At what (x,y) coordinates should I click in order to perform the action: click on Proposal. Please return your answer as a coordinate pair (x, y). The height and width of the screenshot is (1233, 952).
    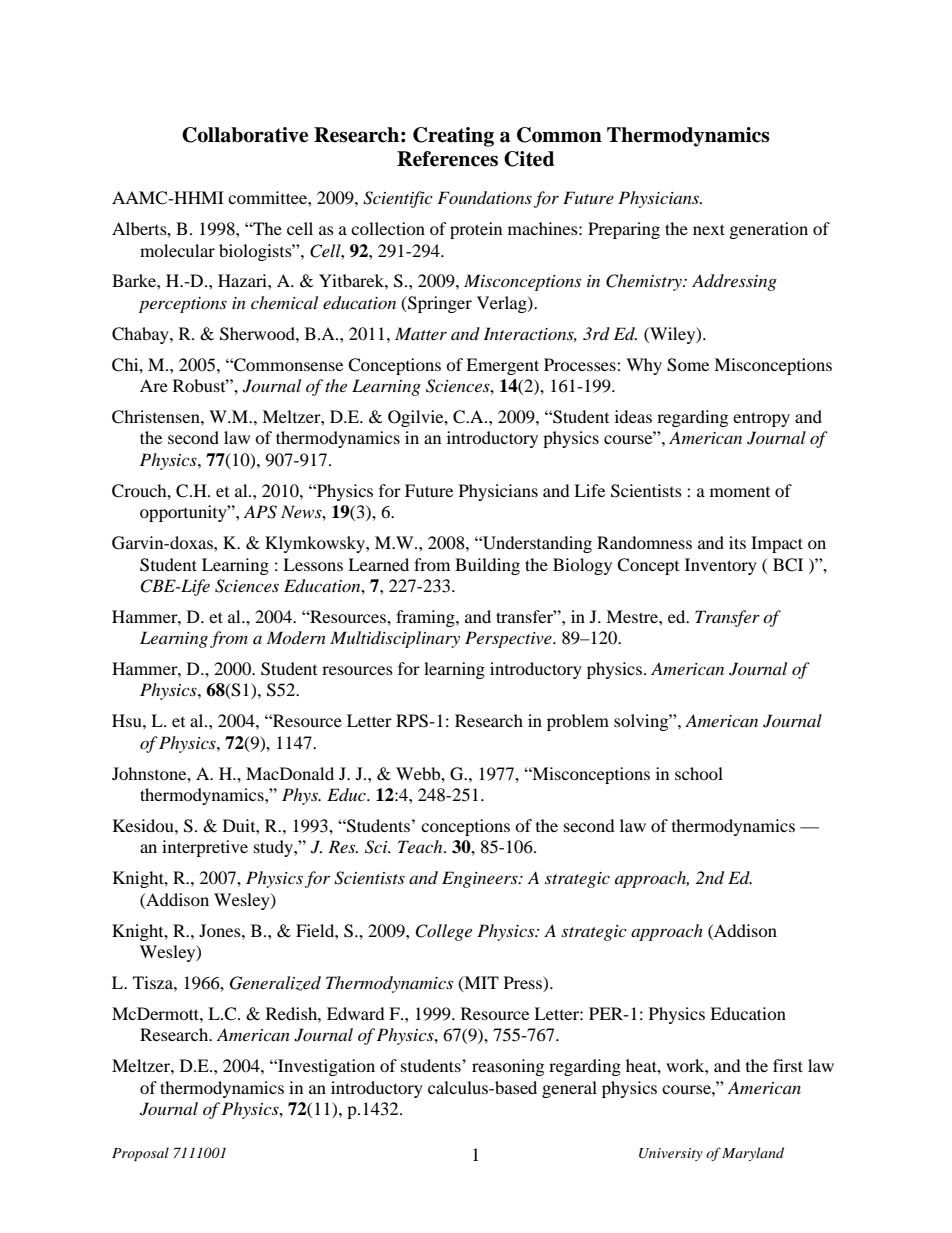
    Looking at the image, I should click on (140, 1154).
